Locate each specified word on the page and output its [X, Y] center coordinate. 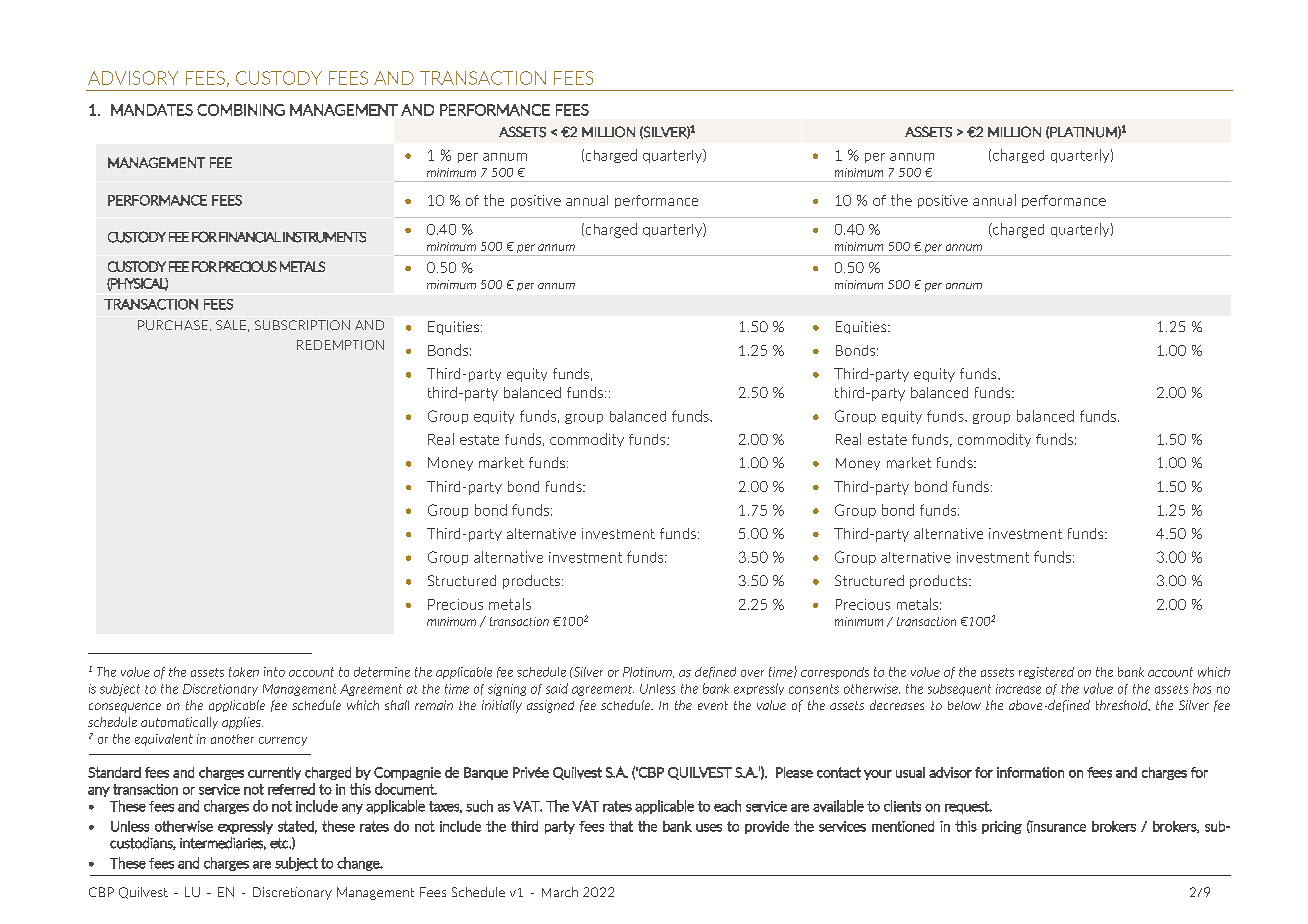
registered [1046, 673]
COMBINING [241, 110]
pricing [1002, 827]
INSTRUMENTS [324, 237]
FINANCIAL [250, 237]
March [560, 892]
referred [291, 789]
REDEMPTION [340, 345]
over [752, 673]
